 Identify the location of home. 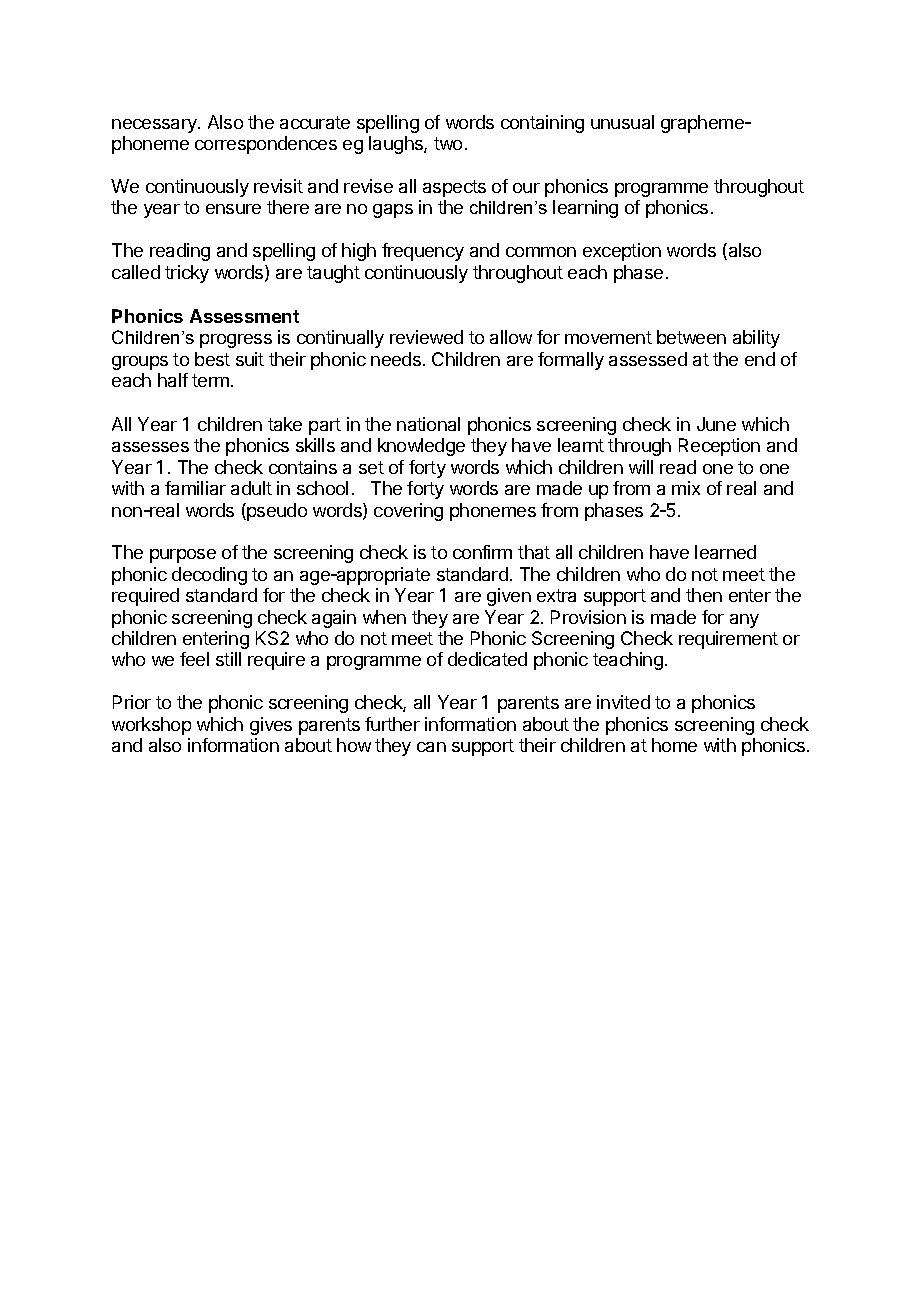
(674, 745).
